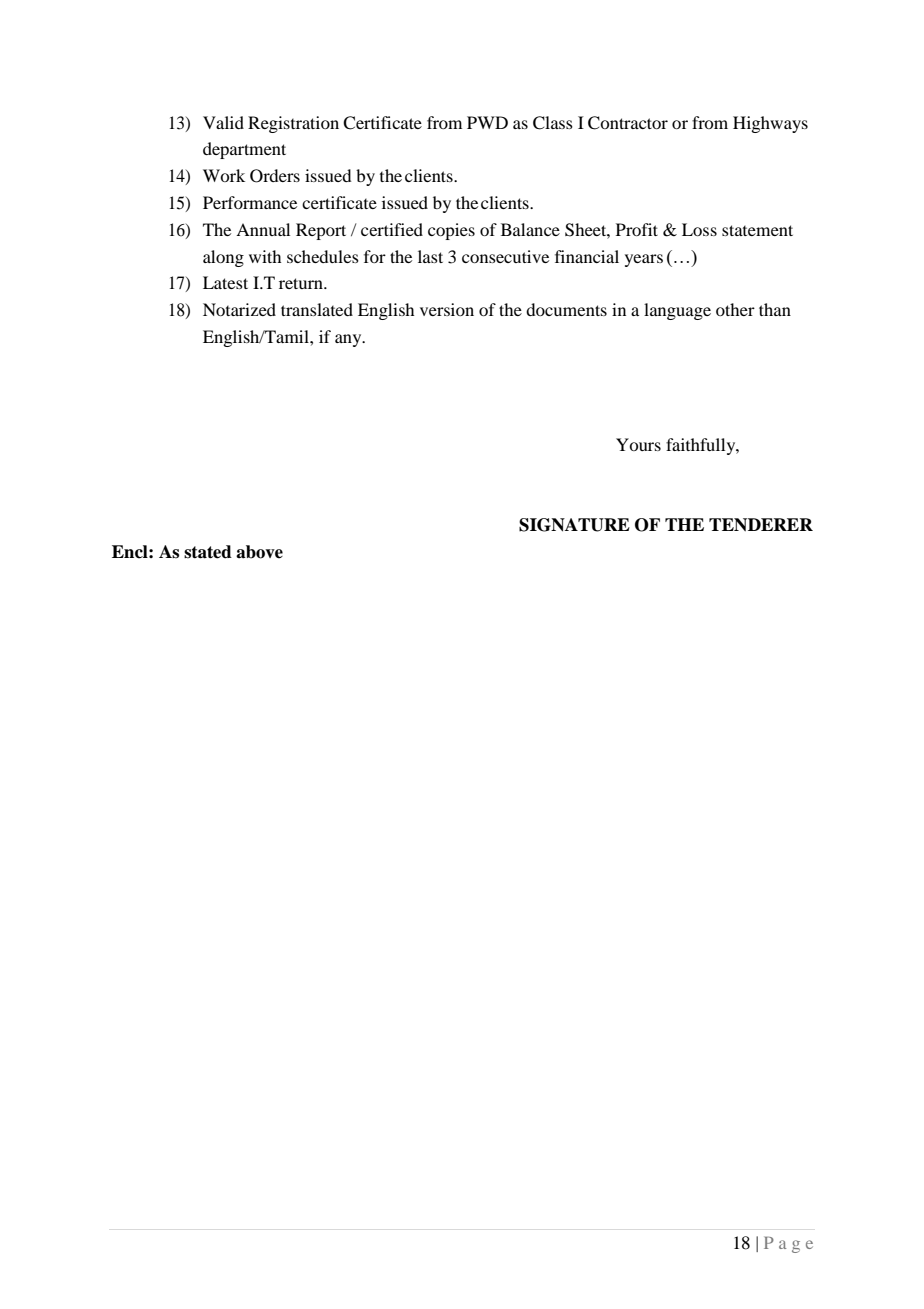  Describe the element at coordinates (293, 124) in the document. I see `Registration` at that location.
